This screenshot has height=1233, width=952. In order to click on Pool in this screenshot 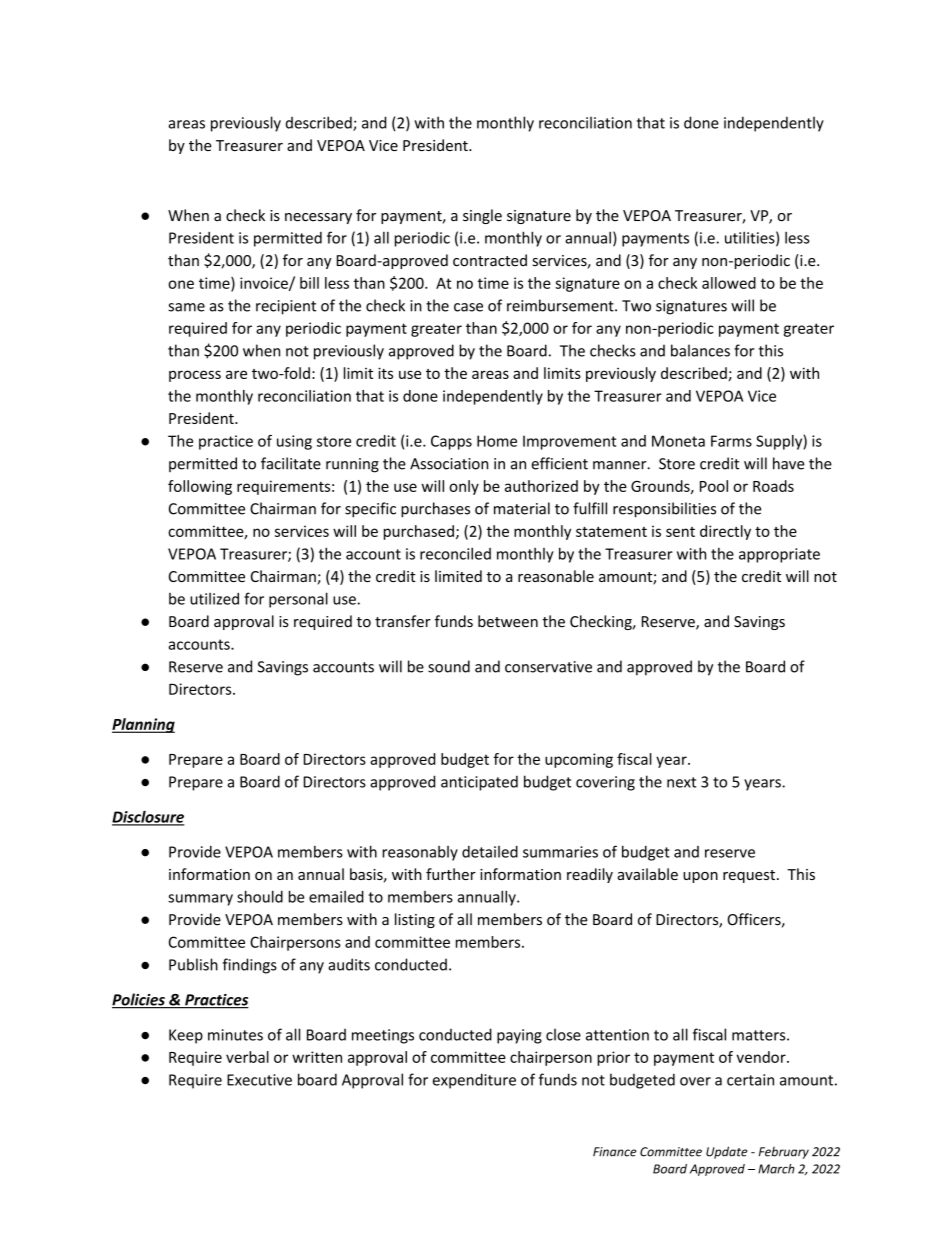, I will do `click(714, 486)`.
